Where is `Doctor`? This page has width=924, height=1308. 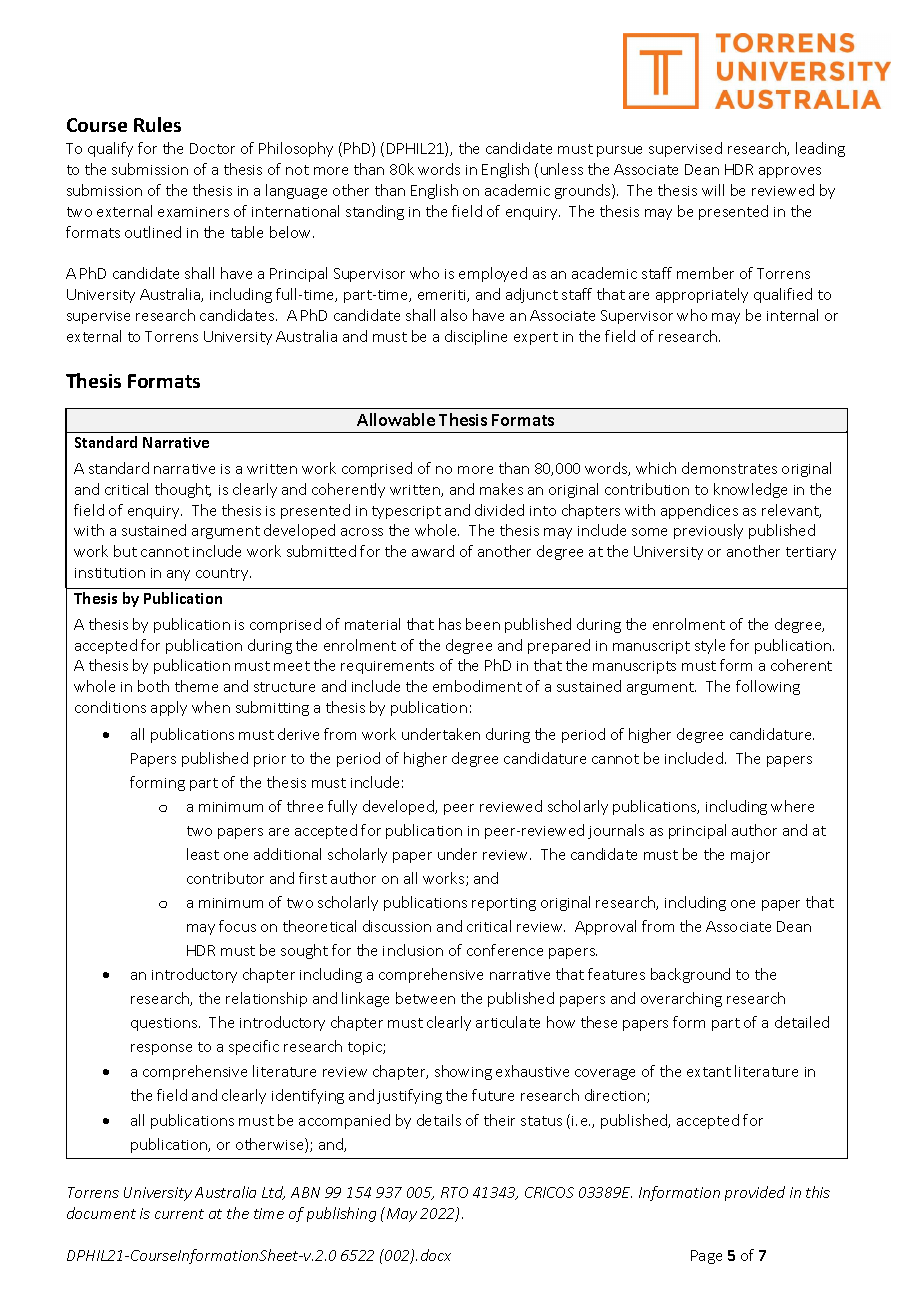
Doctor is located at coordinates (212, 148).
